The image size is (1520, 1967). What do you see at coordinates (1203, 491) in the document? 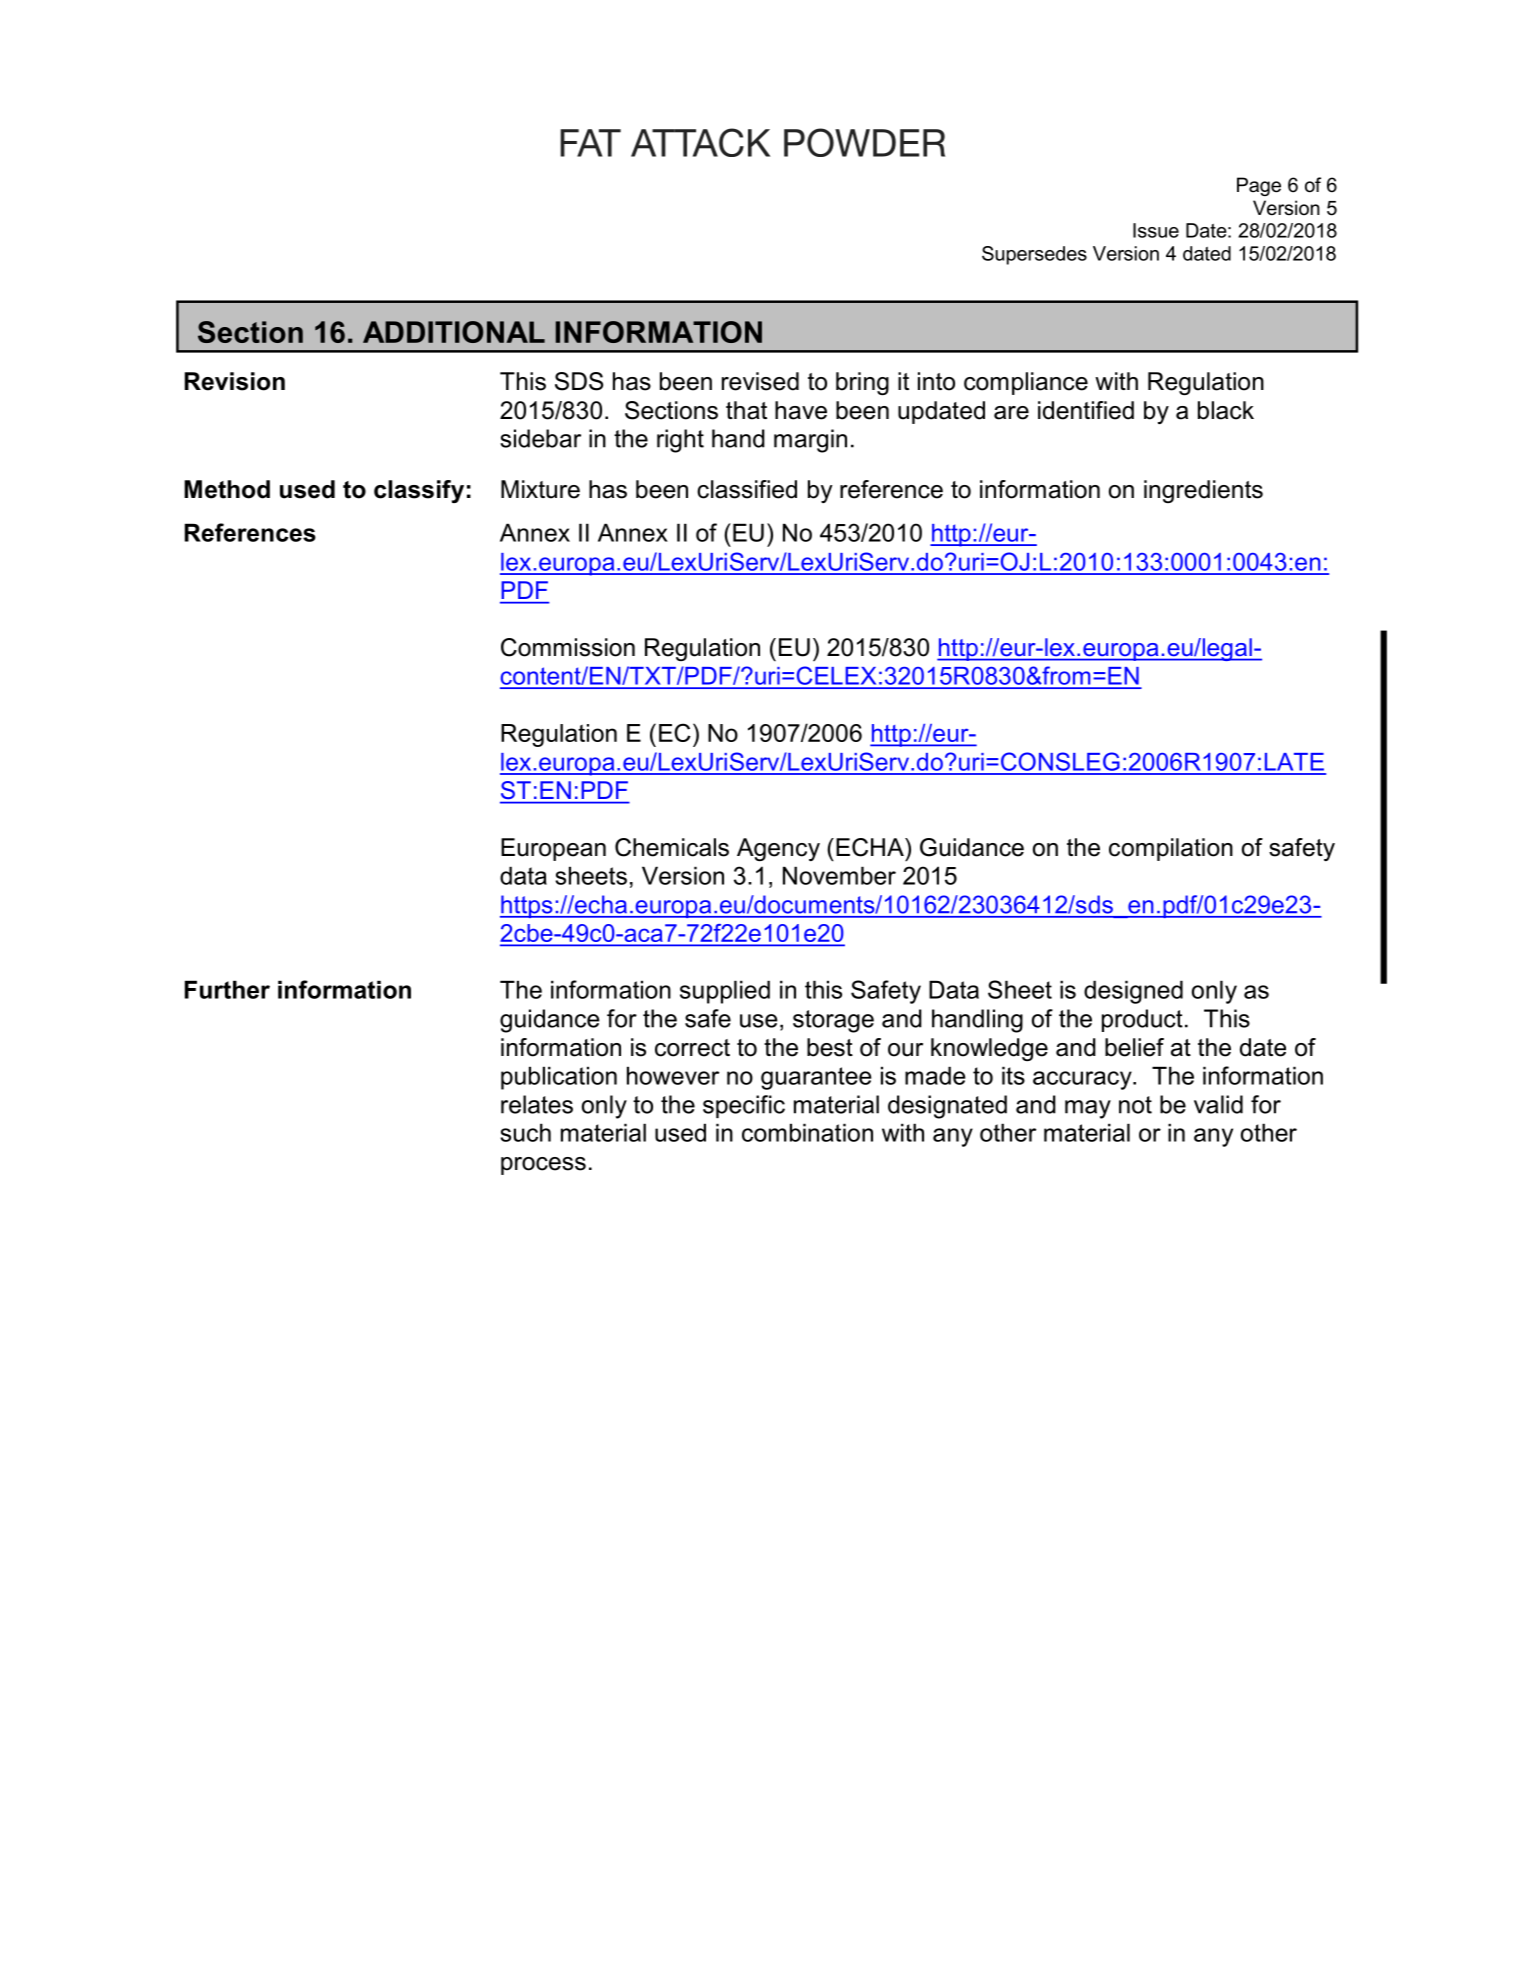
I see `ingredients` at bounding box center [1203, 491].
